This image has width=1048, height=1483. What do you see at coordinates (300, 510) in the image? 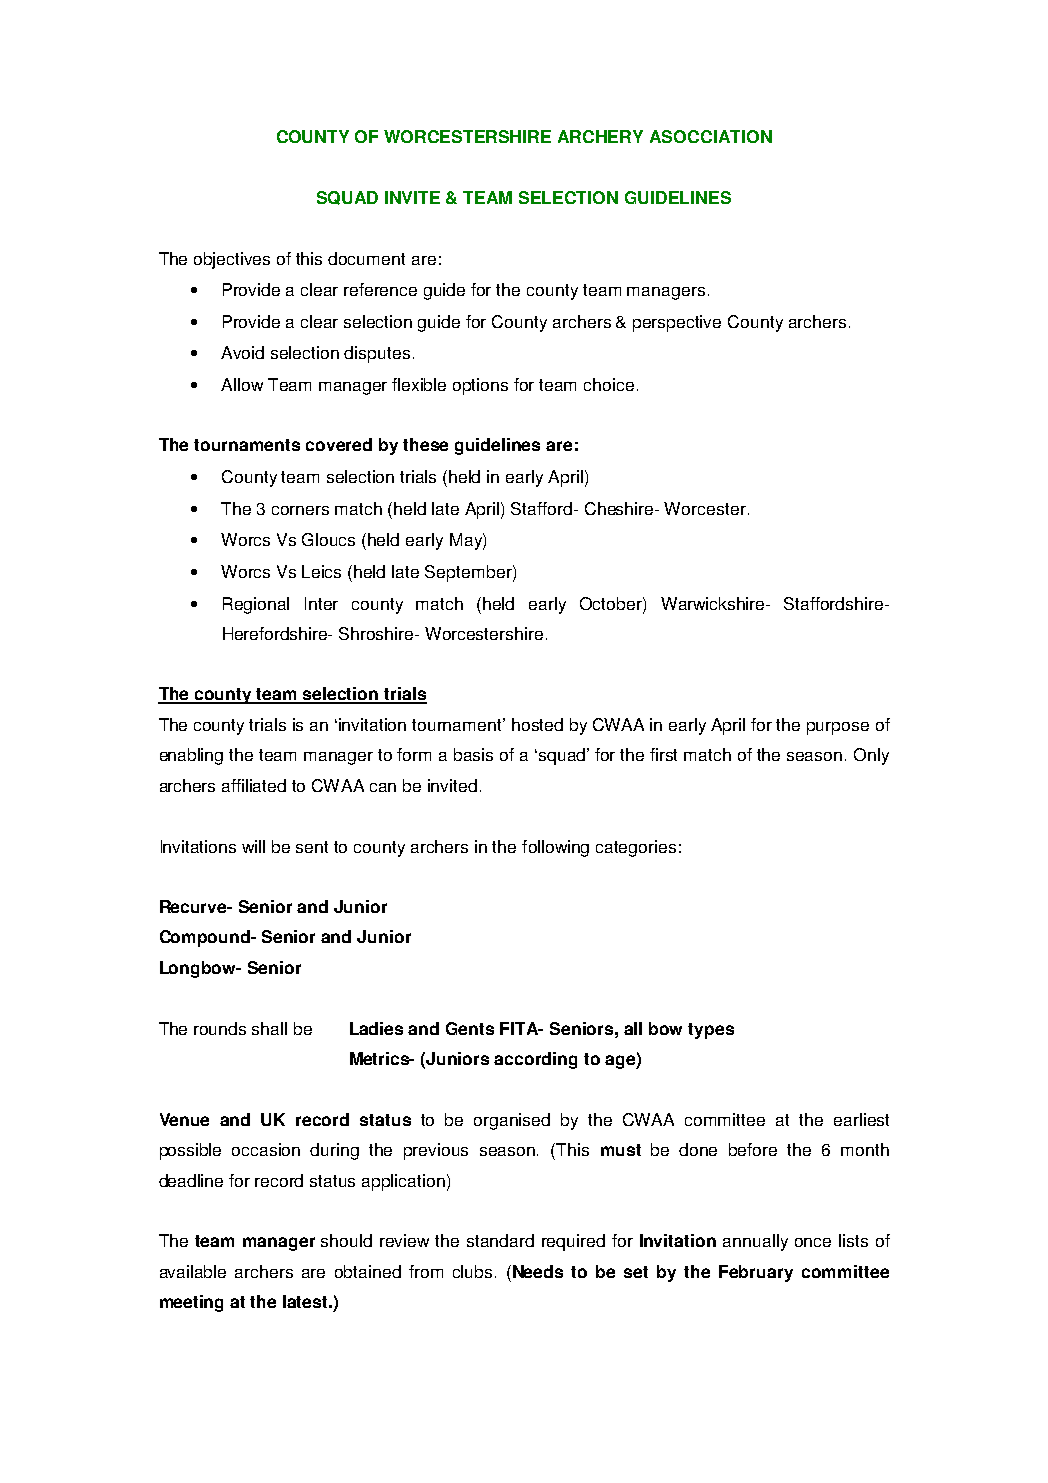
I see `corners` at bounding box center [300, 510].
